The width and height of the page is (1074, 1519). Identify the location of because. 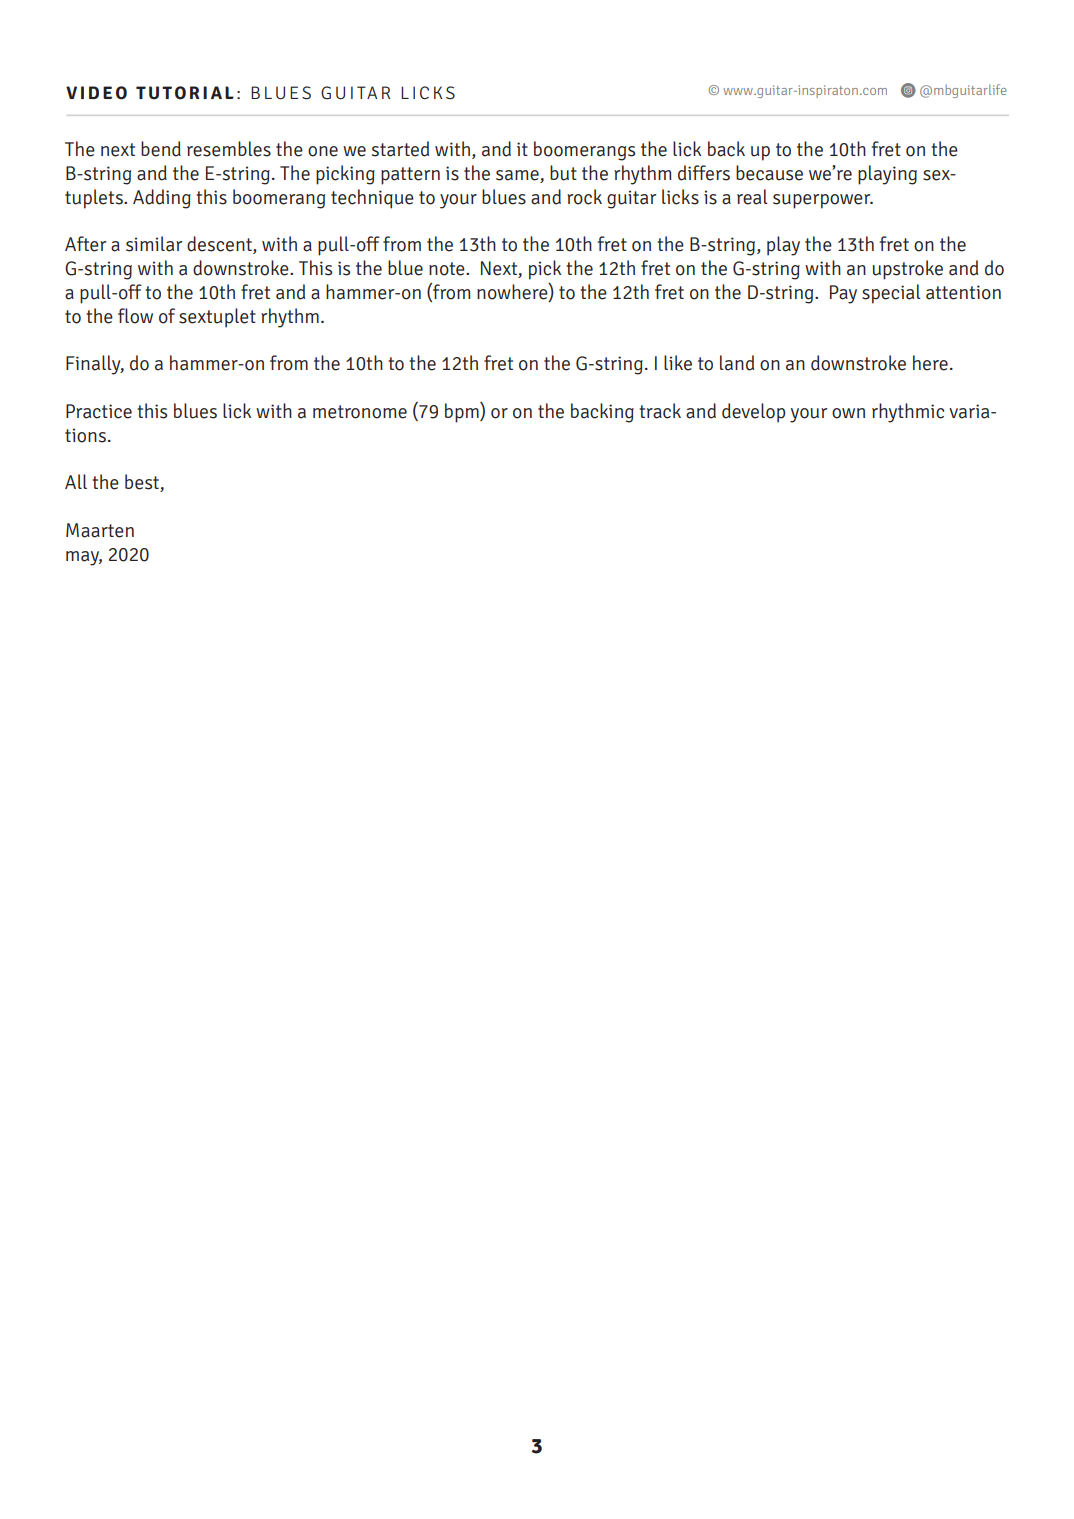
(769, 173).
